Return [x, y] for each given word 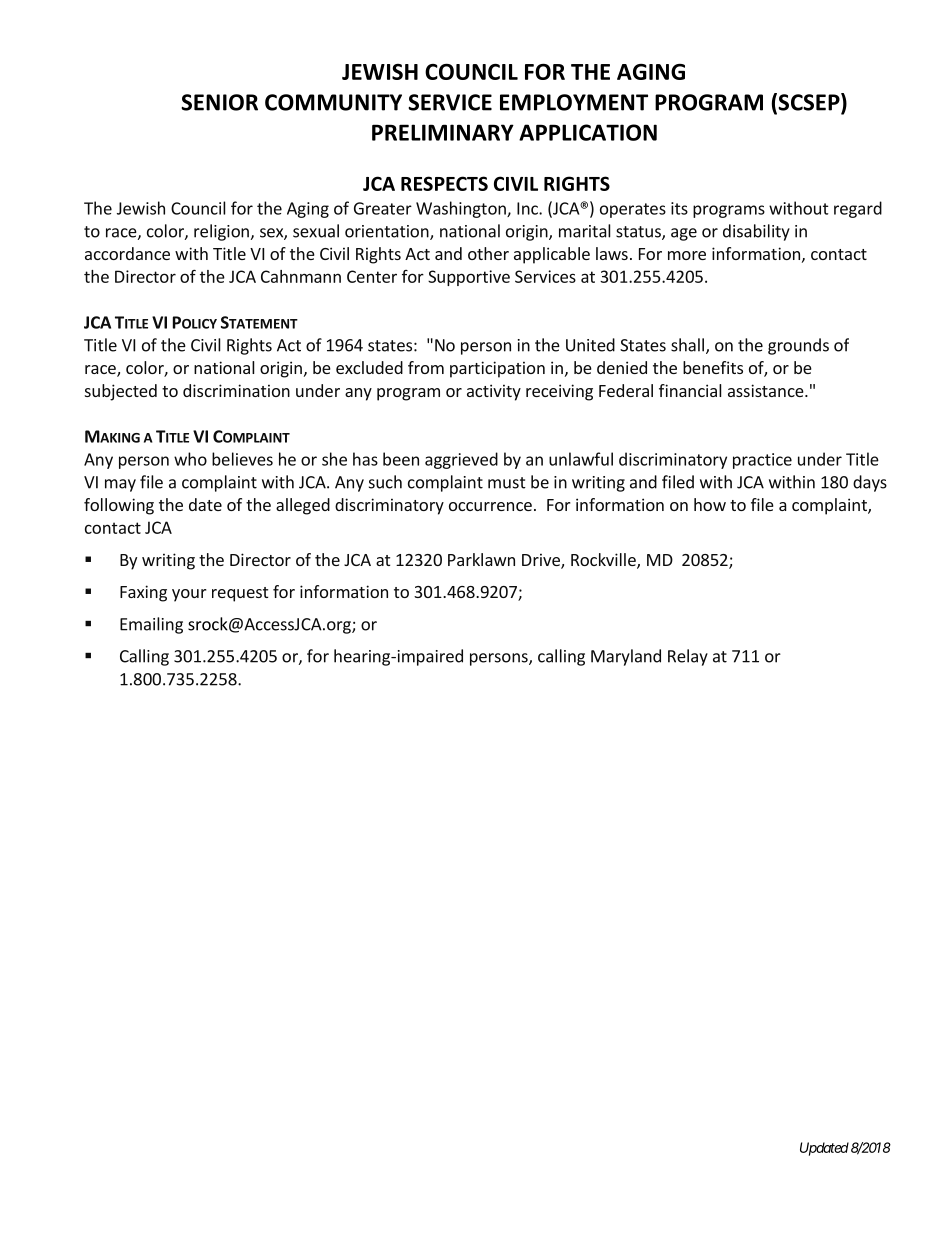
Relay [688, 657]
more [687, 255]
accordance [127, 253]
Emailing [151, 625]
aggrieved [461, 460]
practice [762, 461]
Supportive [469, 278]
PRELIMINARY [443, 132]
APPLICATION [588, 132]
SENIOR [219, 102]
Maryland [626, 657]
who [190, 459]
